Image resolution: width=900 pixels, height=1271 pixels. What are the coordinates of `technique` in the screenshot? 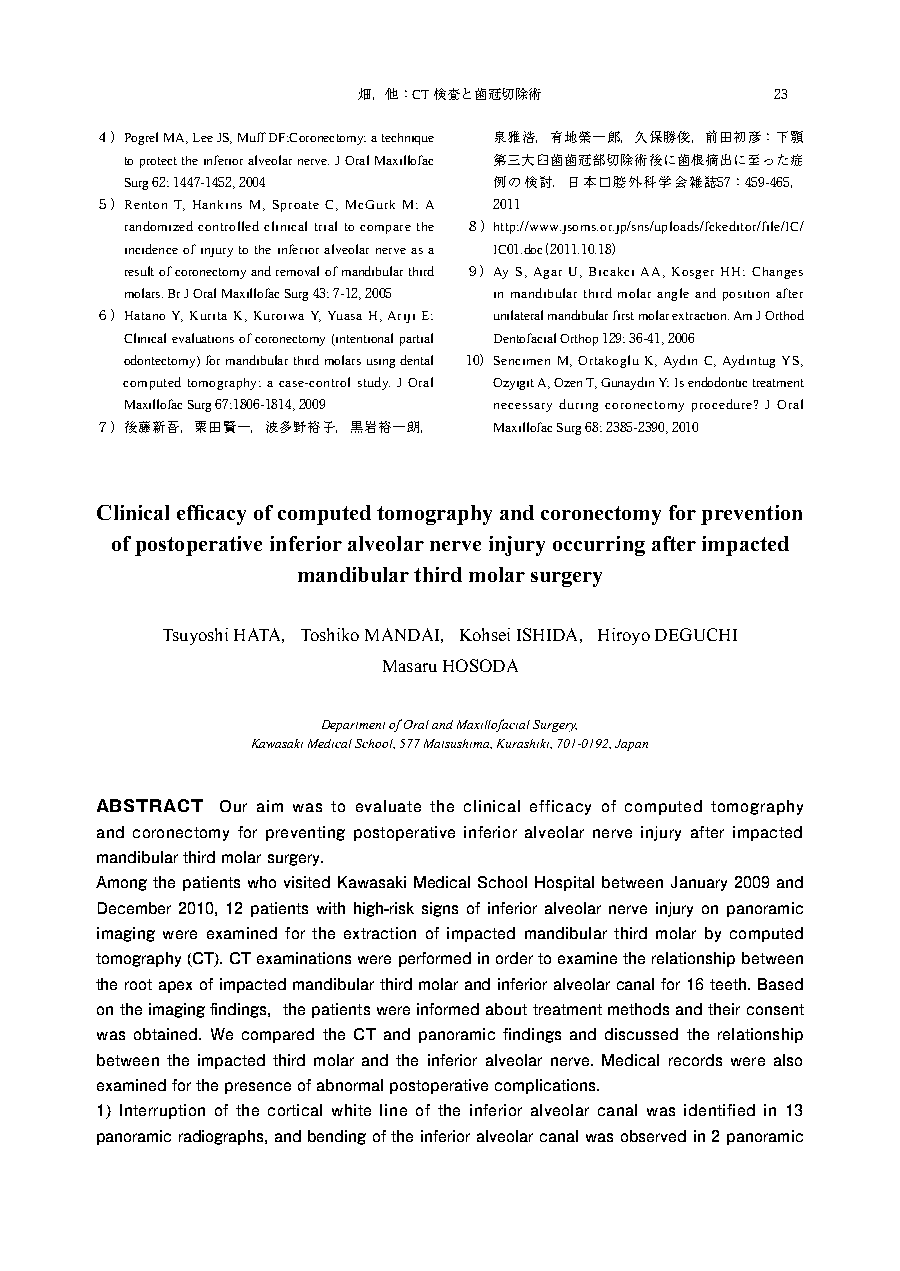 It's located at (408, 139).
